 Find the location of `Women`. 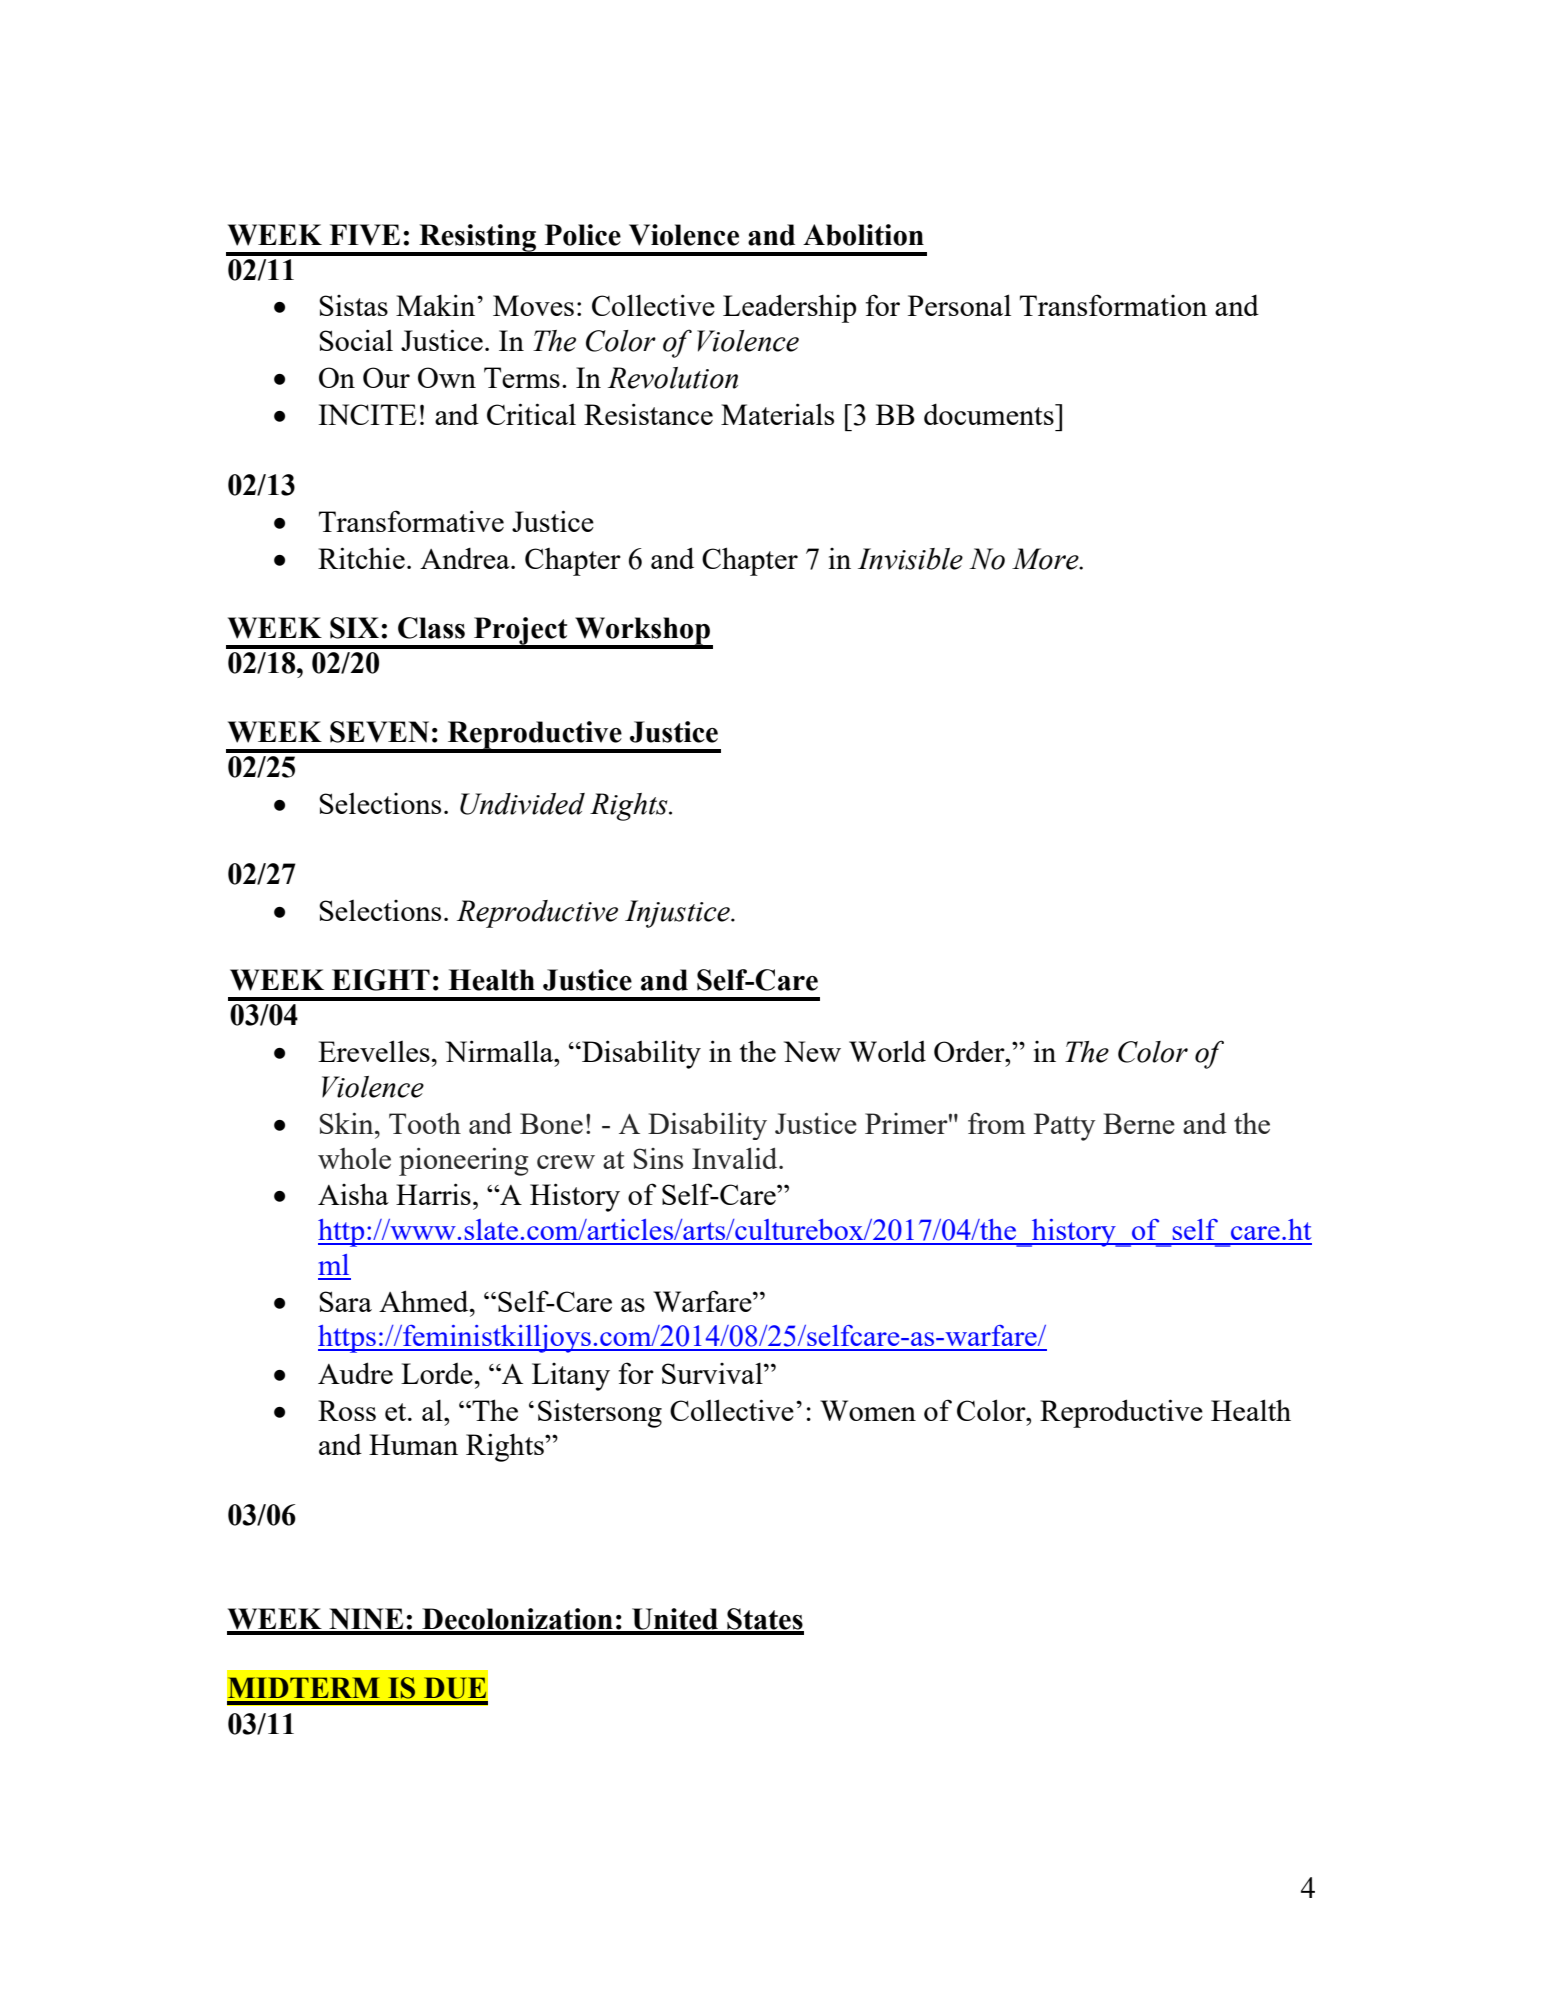

Women is located at coordinates (868, 1410).
